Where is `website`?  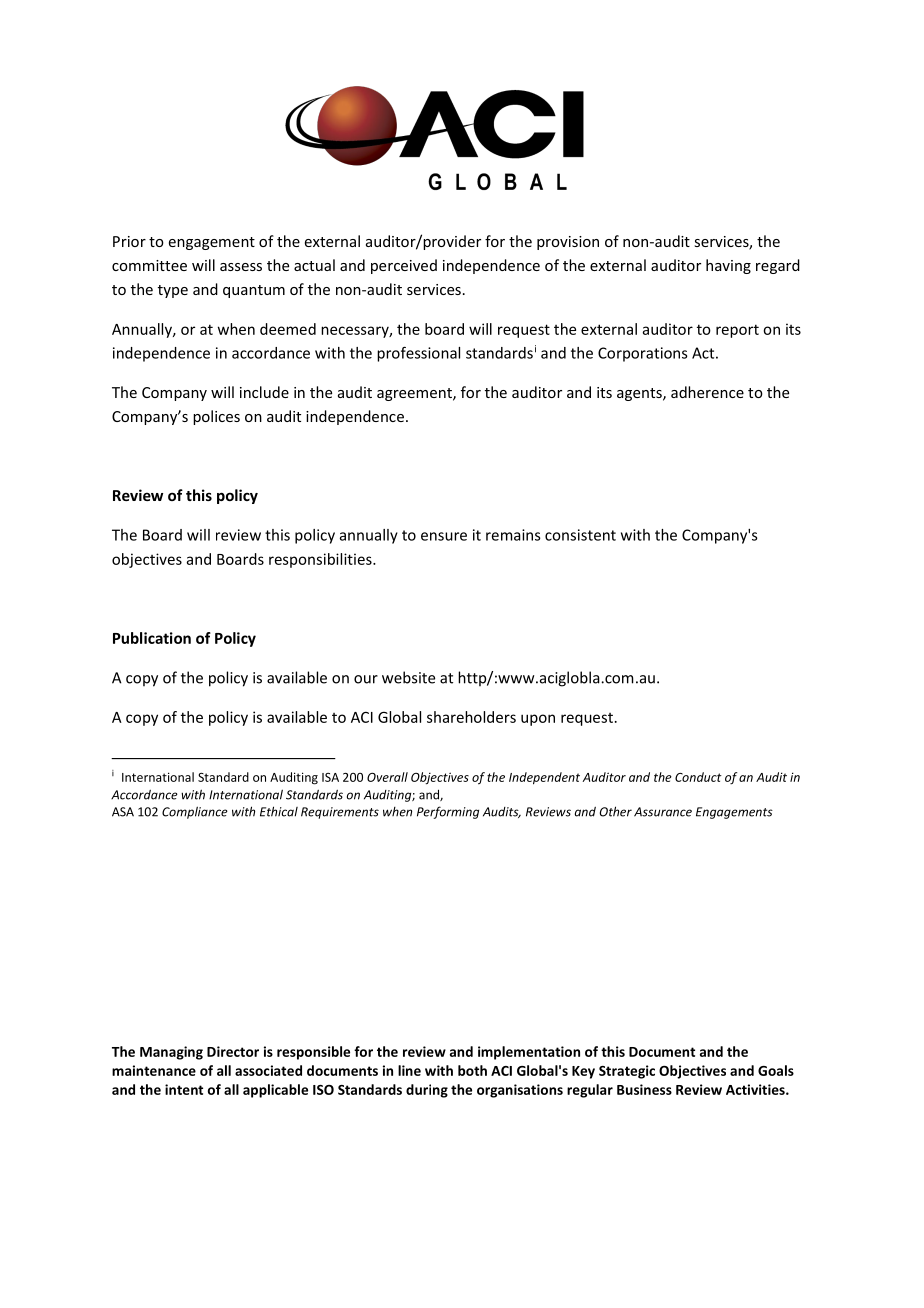
website is located at coordinates (408, 677).
